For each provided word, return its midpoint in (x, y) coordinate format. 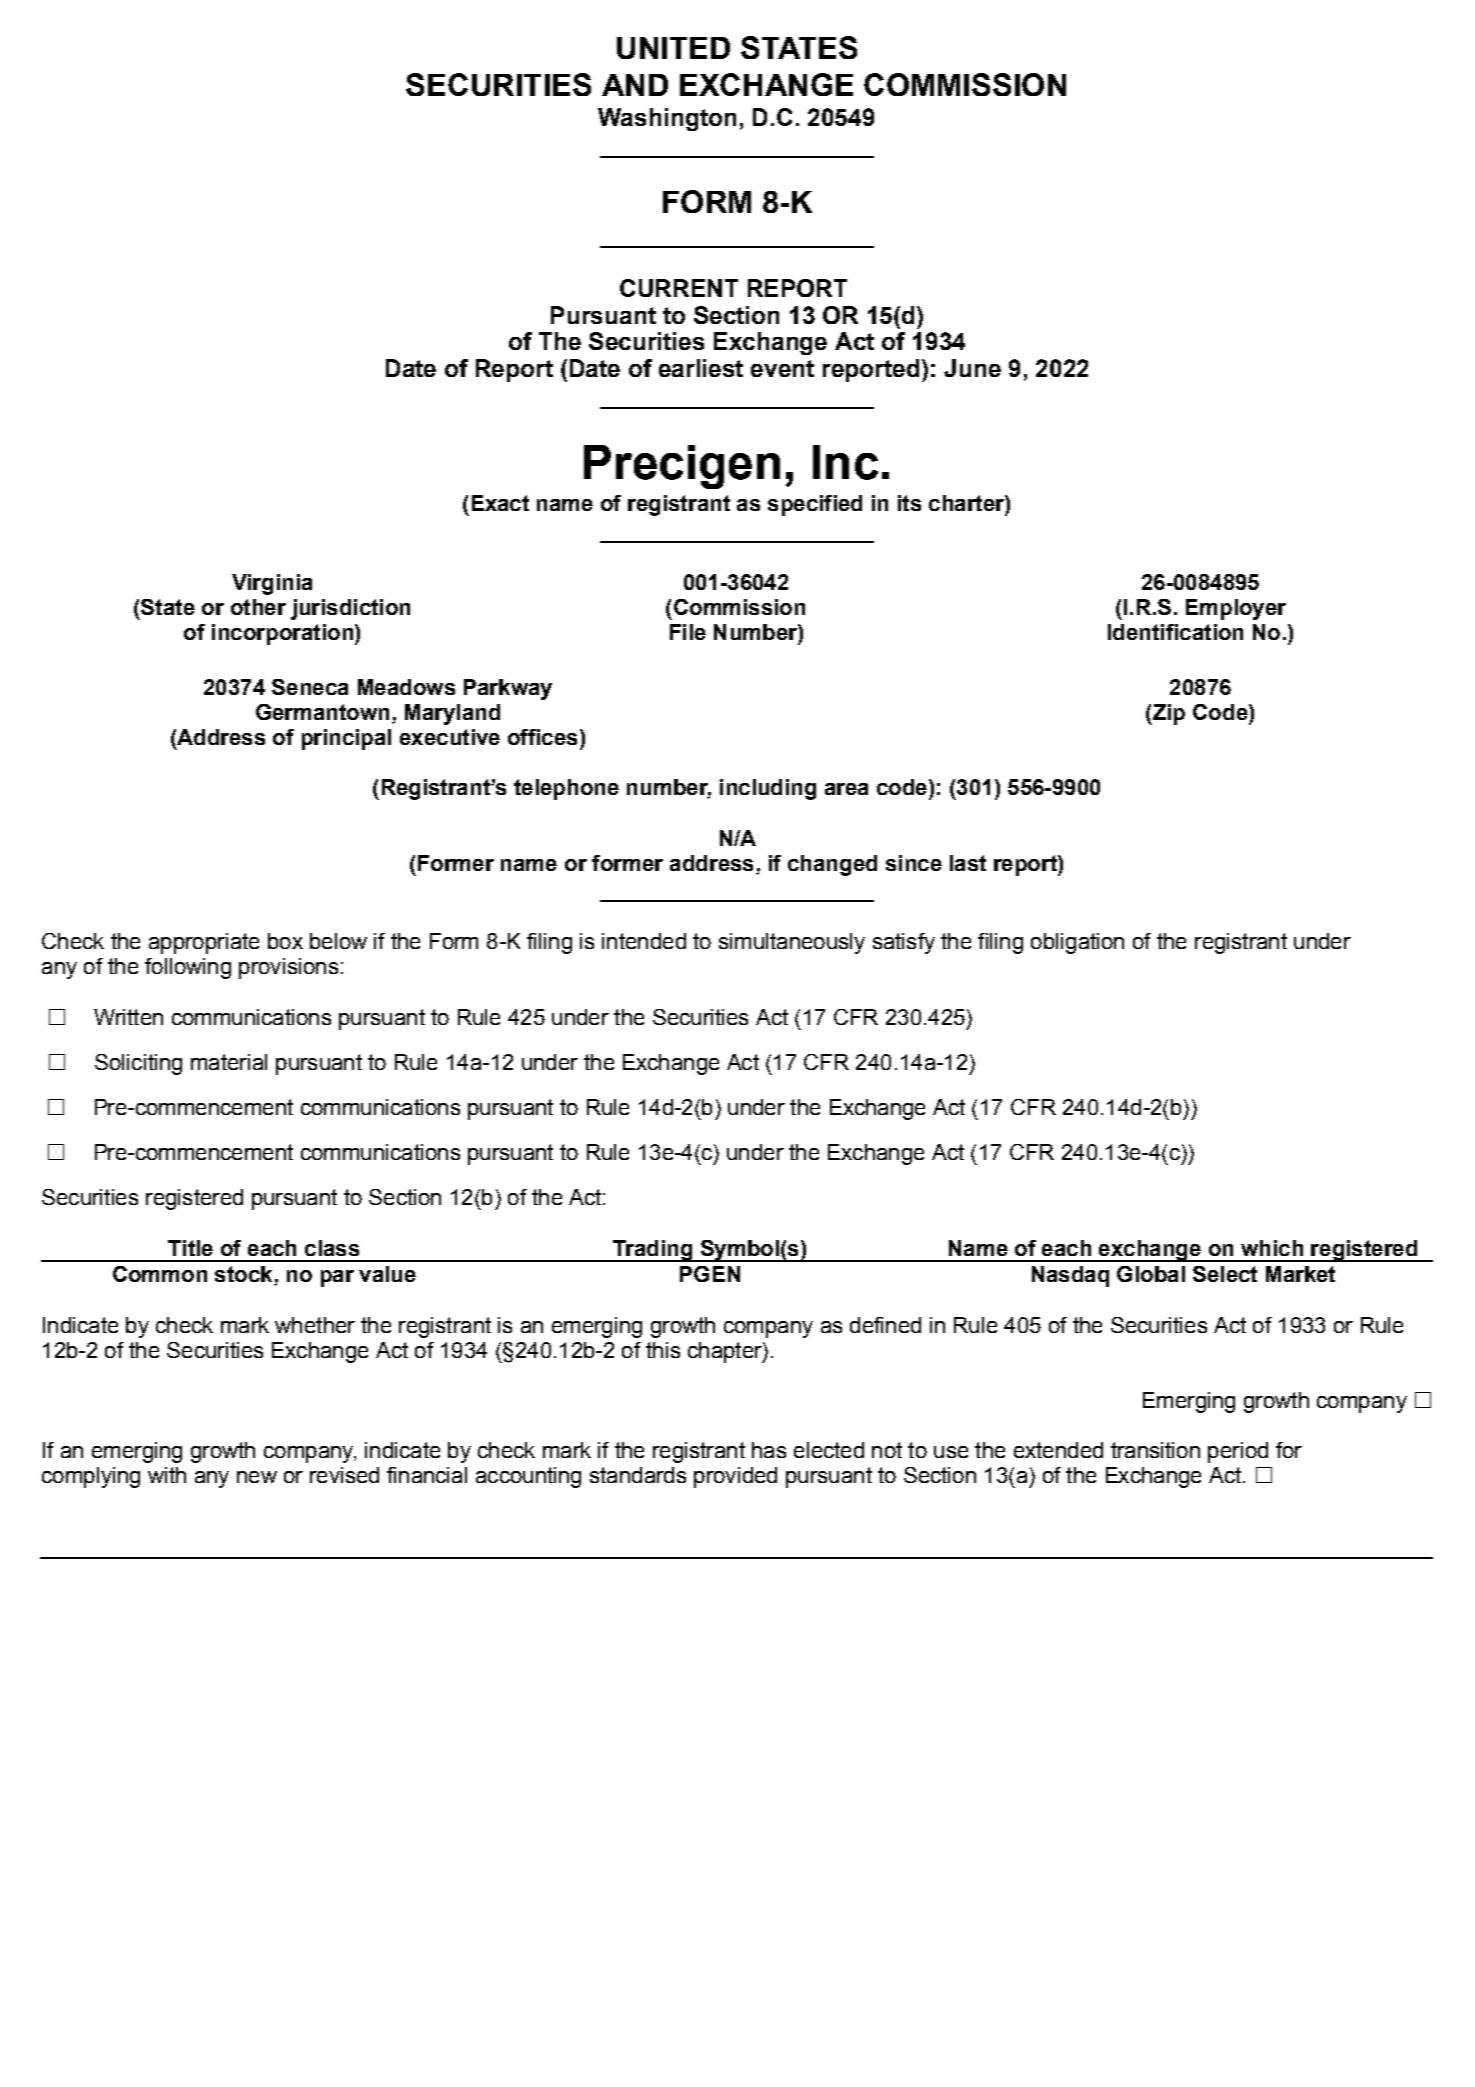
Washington (667, 119)
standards (638, 1475)
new (257, 1477)
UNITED (673, 48)
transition (1155, 1450)
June (972, 368)
